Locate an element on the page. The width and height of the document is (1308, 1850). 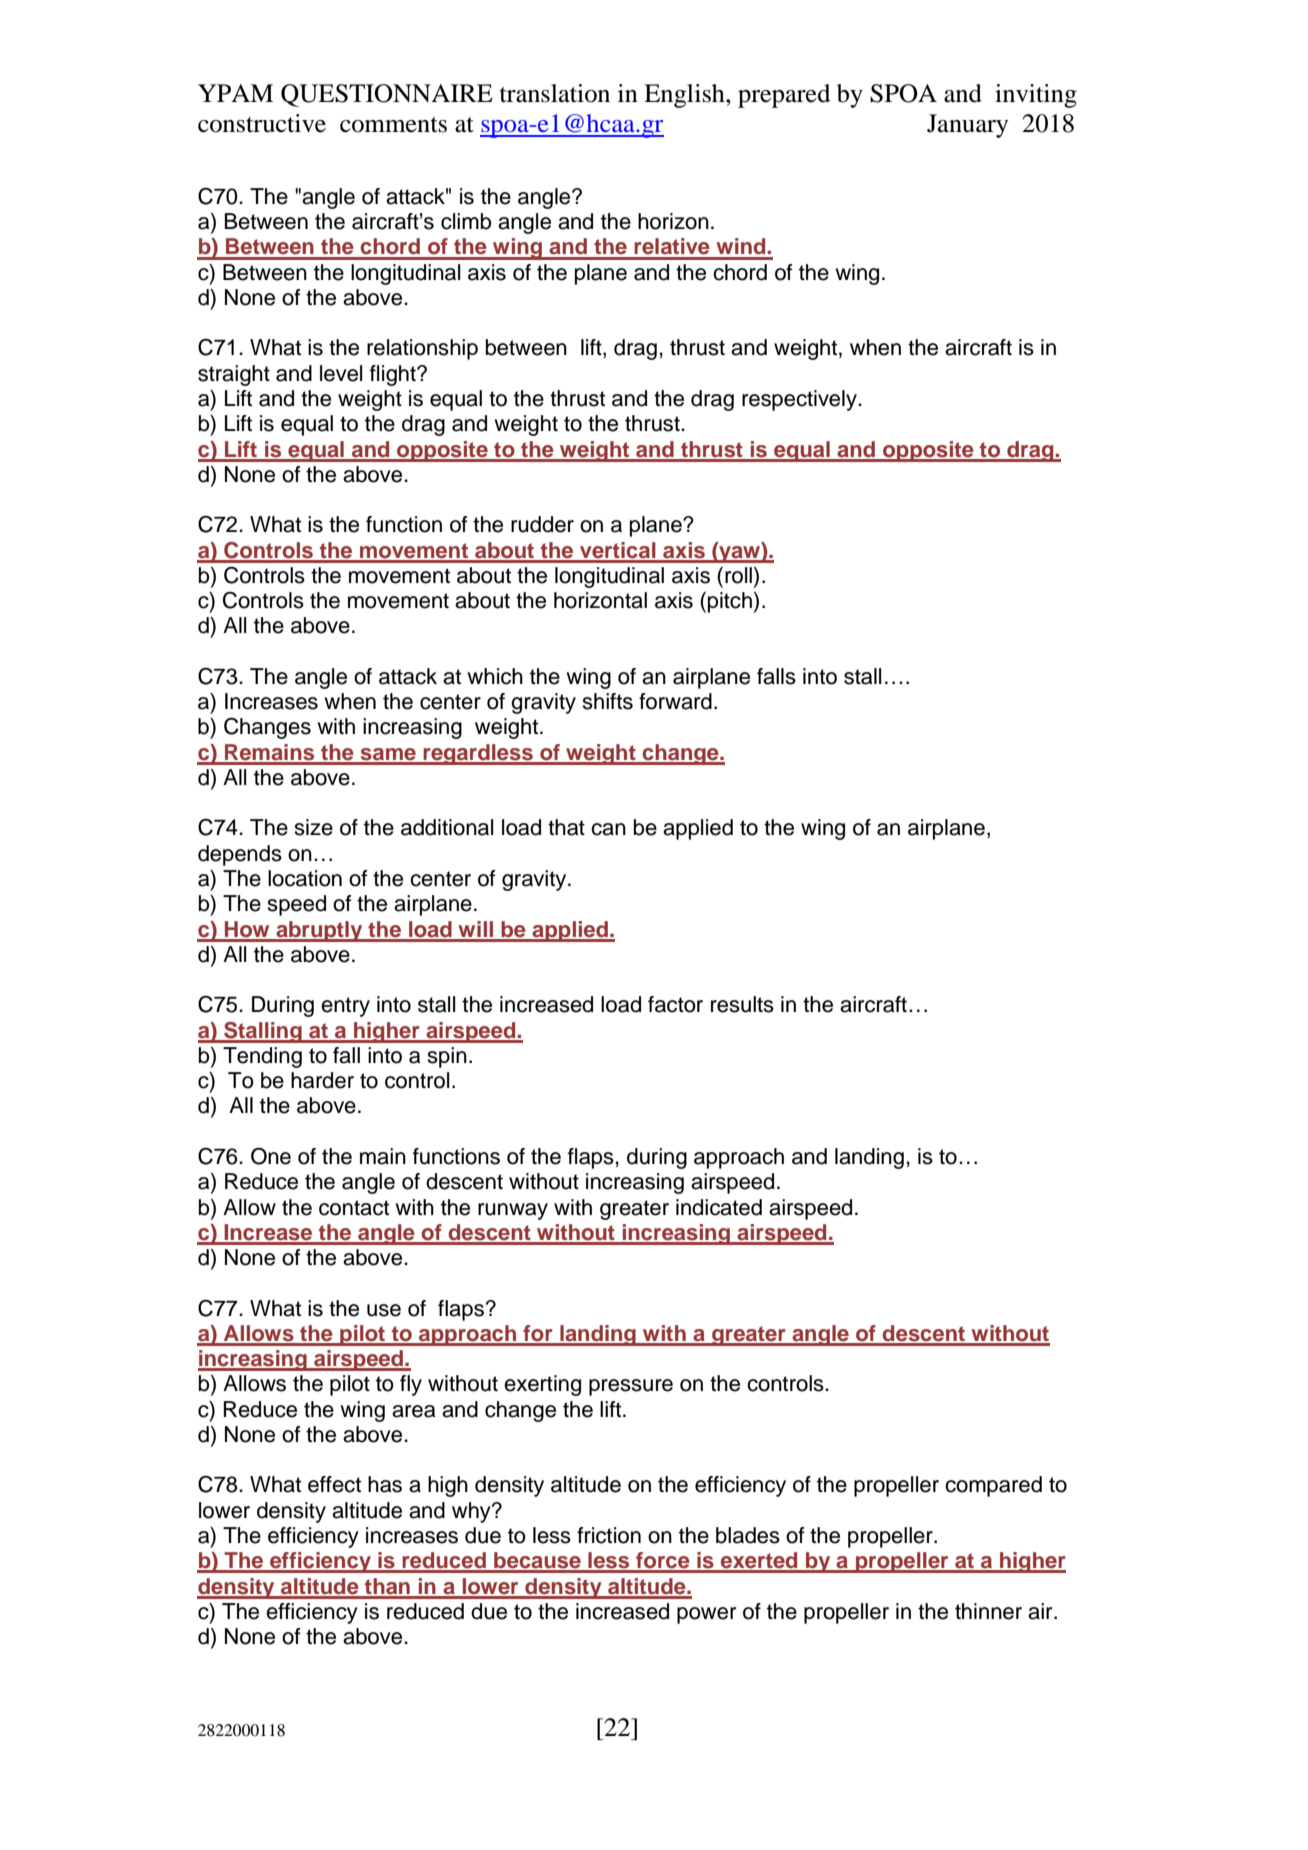
roll is located at coordinates (738, 575).
